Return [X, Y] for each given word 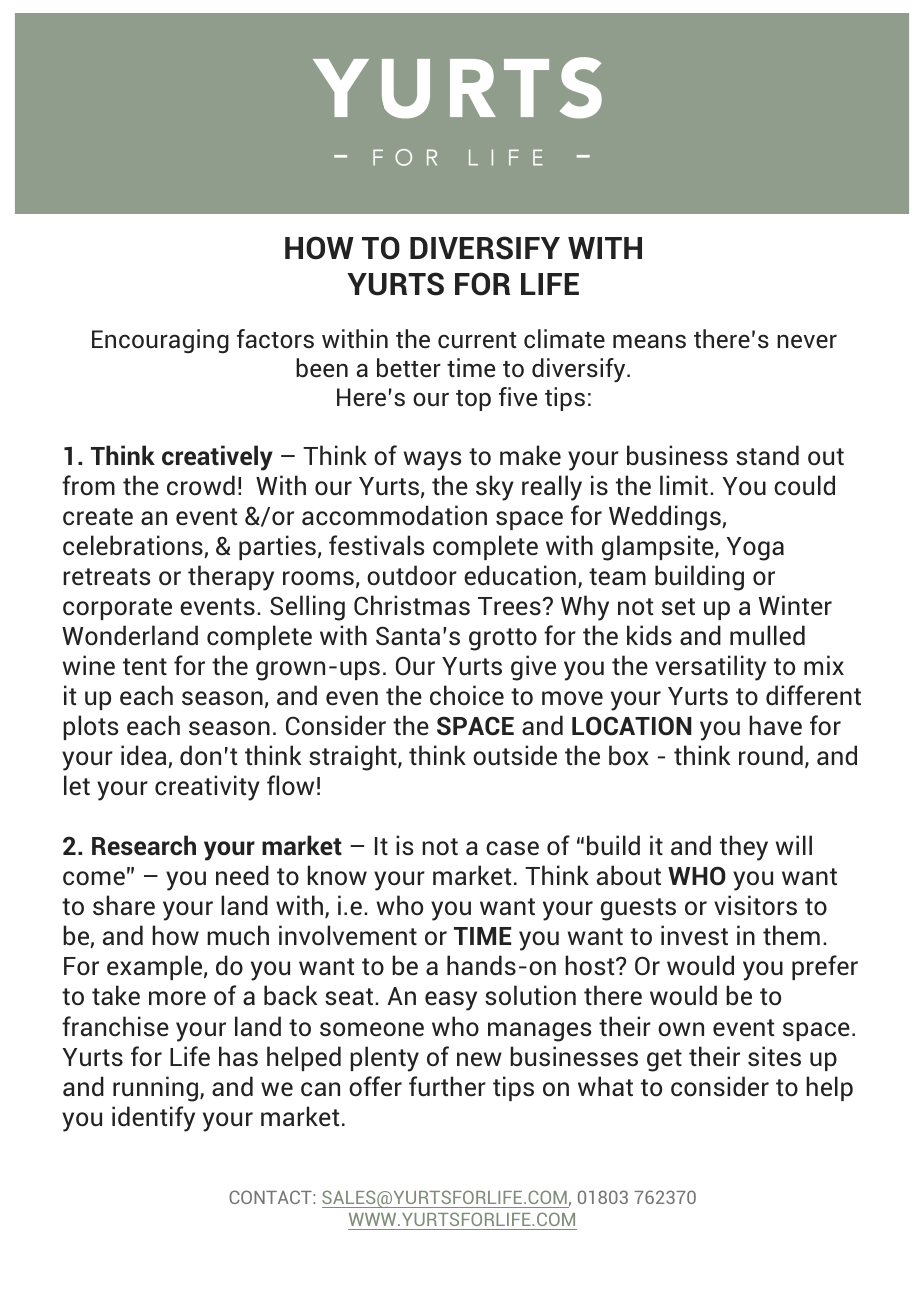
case [512, 848]
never [807, 341]
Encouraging [160, 341]
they [744, 848]
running [157, 1089]
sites [774, 1056]
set [678, 607]
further [447, 1086]
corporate [117, 609]
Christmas [412, 605]
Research [144, 845]
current [477, 340]
